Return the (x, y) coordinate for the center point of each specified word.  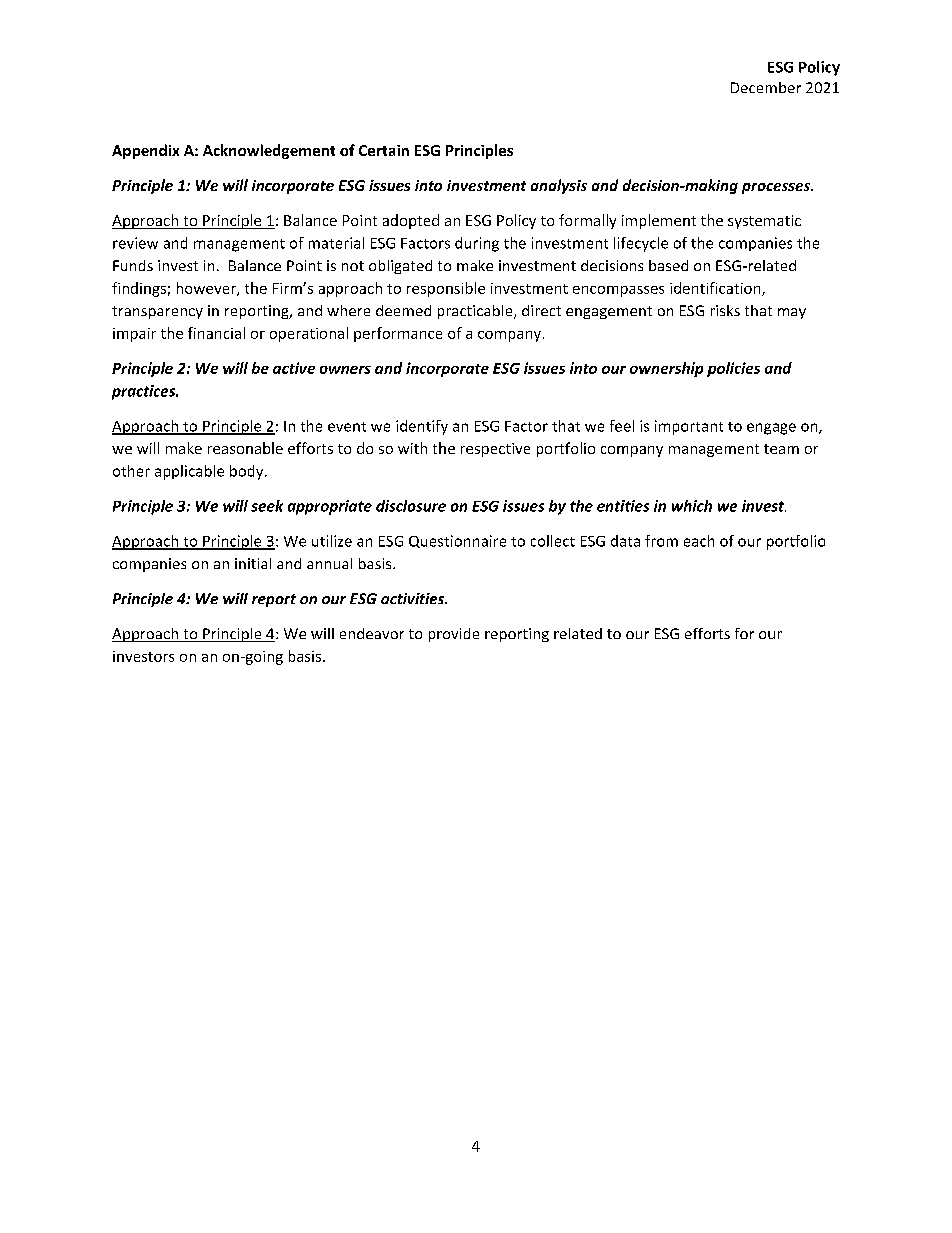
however (207, 289)
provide (454, 635)
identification (716, 289)
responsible (446, 289)
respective (495, 450)
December (766, 87)
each (699, 541)
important (689, 427)
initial (253, 563)
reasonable (245, 448)
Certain (384, 150)
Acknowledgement (269, 151)
